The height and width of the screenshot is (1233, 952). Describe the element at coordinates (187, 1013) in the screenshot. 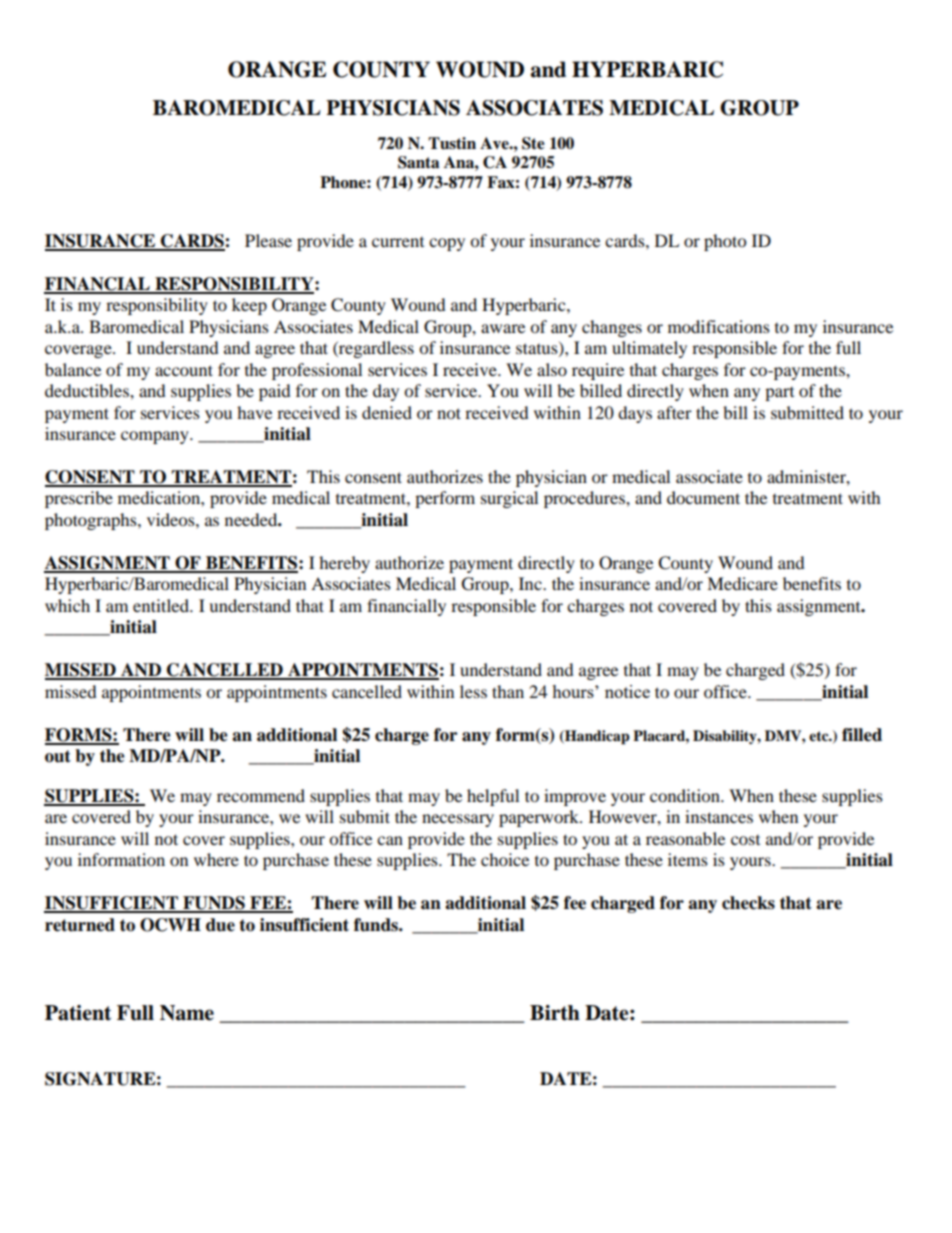

I see `Name` at that location.
